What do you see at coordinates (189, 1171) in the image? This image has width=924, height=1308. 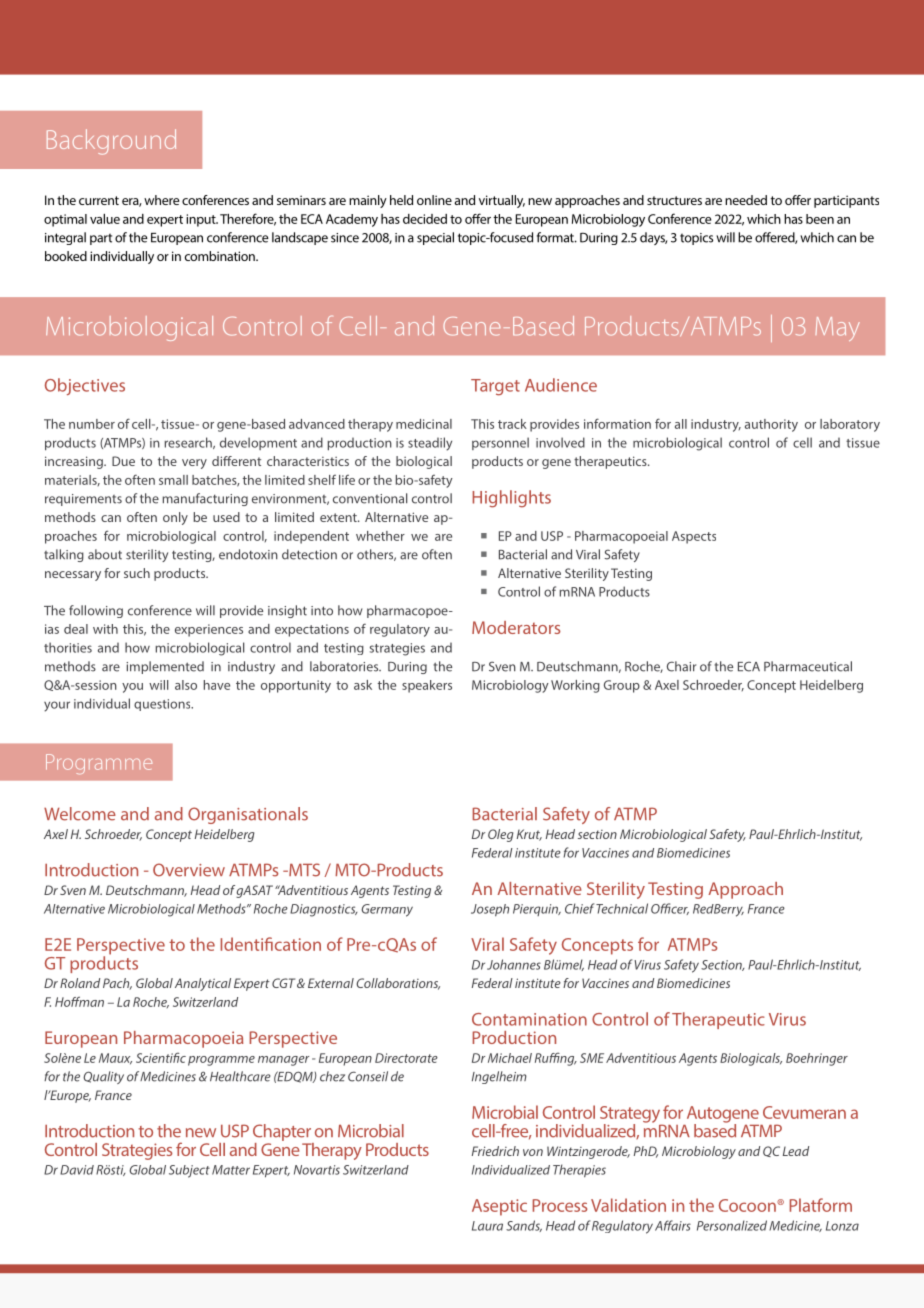 I see `Subject` at bounding box center [189, 1171].
